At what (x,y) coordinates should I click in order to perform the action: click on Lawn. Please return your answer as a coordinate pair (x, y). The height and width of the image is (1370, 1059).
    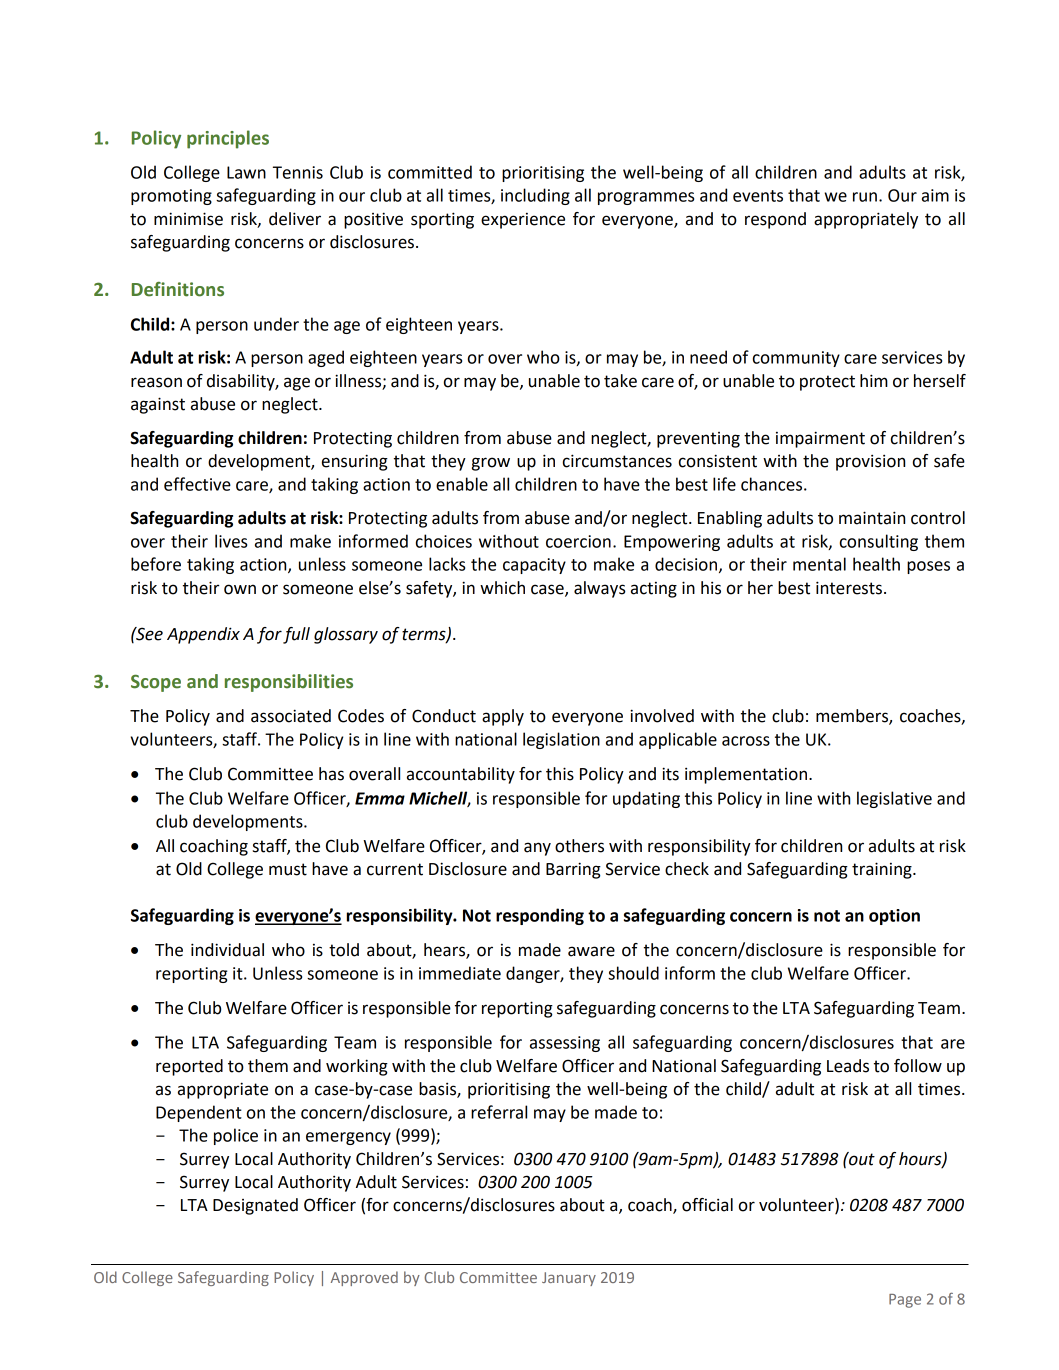
    Looking at the image, I should click on (246, 172).
